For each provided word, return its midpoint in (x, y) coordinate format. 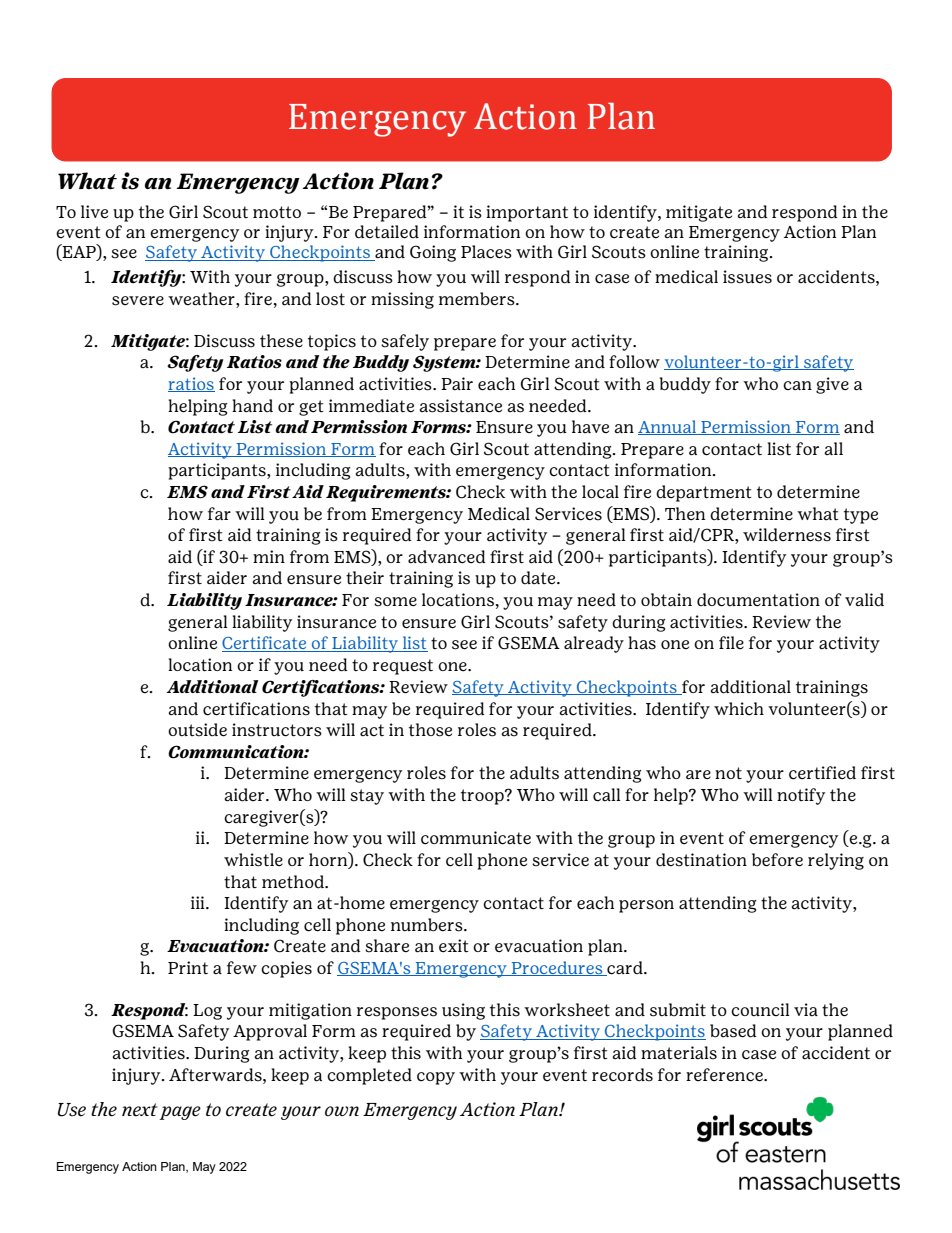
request (403, 667)
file (731, 643)
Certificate (265, 644)
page (180, 1113)
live (94, 211)
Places (486, 252)
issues (747, 277)
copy (436, 1078)
